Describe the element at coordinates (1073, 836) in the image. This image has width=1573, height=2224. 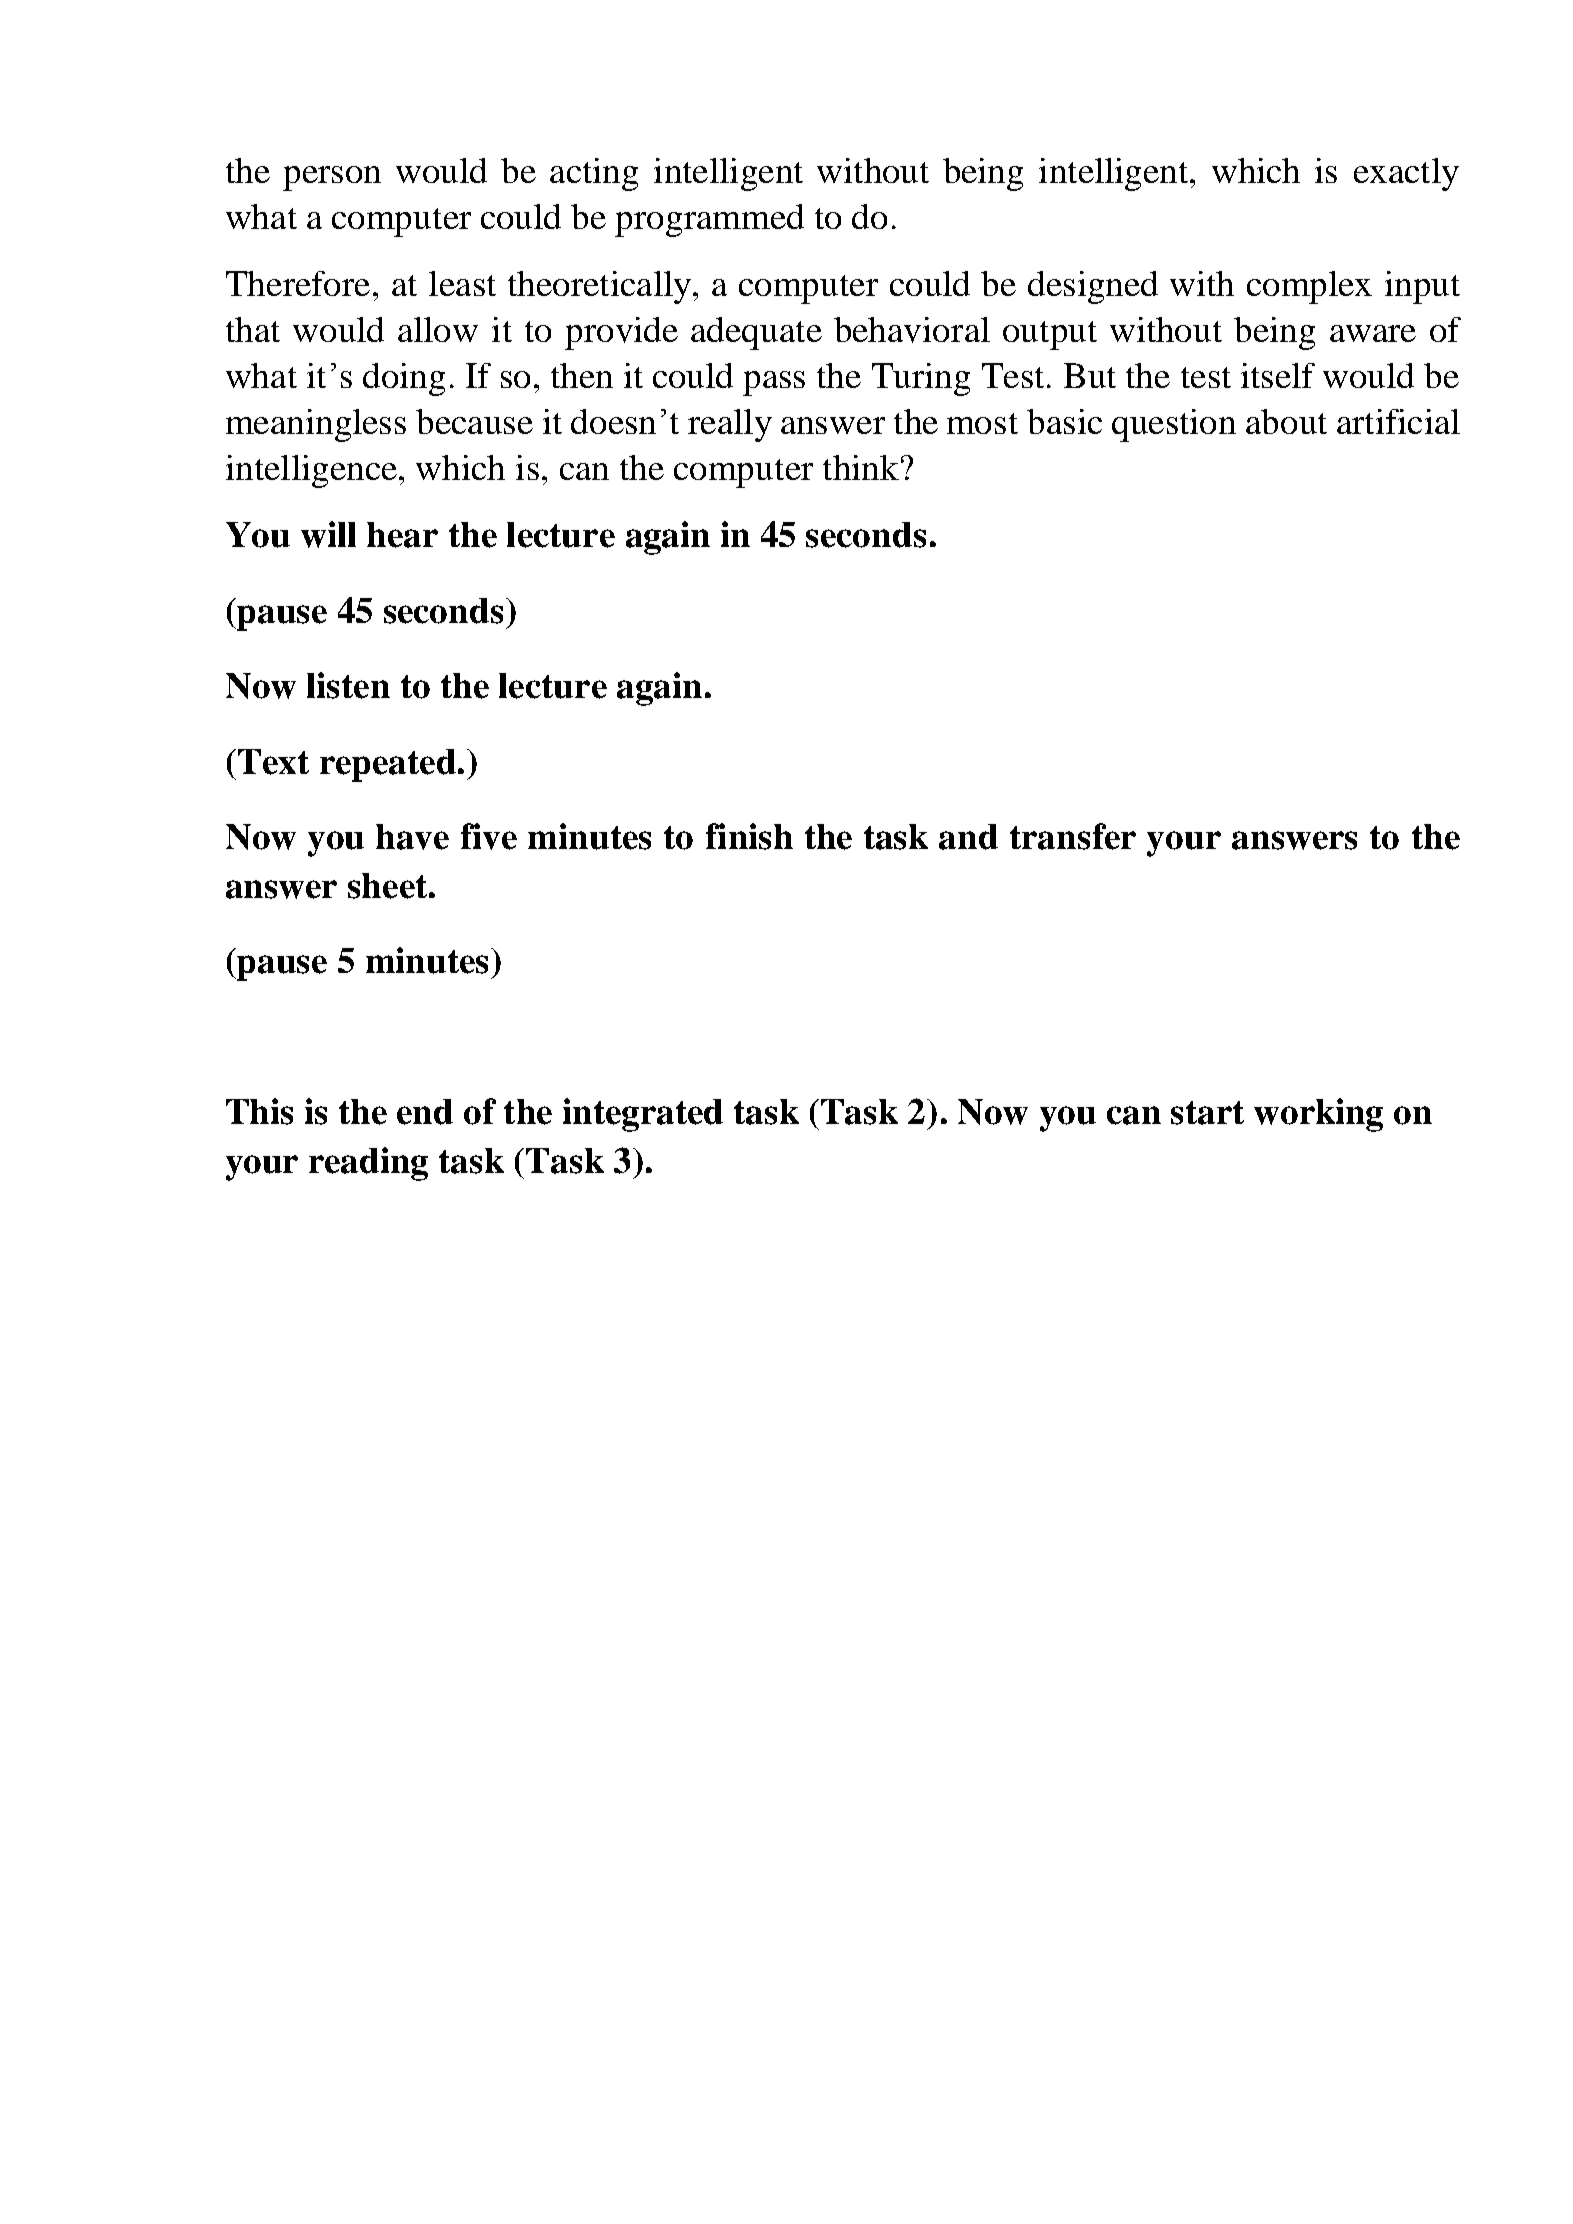
I see `transfer` at that location.
